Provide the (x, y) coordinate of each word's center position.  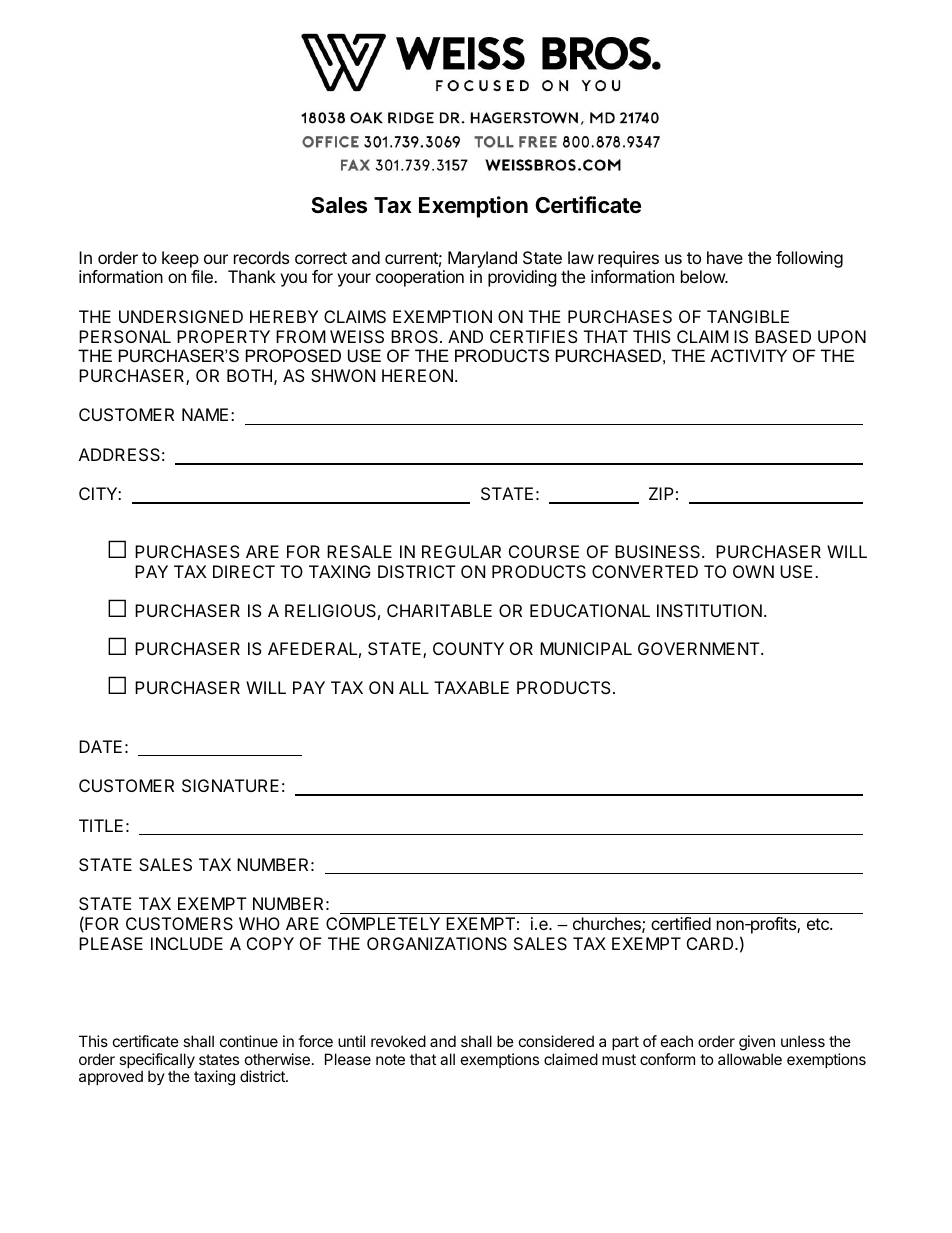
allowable (750, 1059)
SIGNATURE (230, 785)
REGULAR (461, 551)
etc (819, 924)
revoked (398, 1041)
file (203, 276)
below (704, 276)
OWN (753, 571)
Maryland (482, 259)
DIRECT (244, 571)
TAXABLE (471, 687)
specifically (157, 1062)
